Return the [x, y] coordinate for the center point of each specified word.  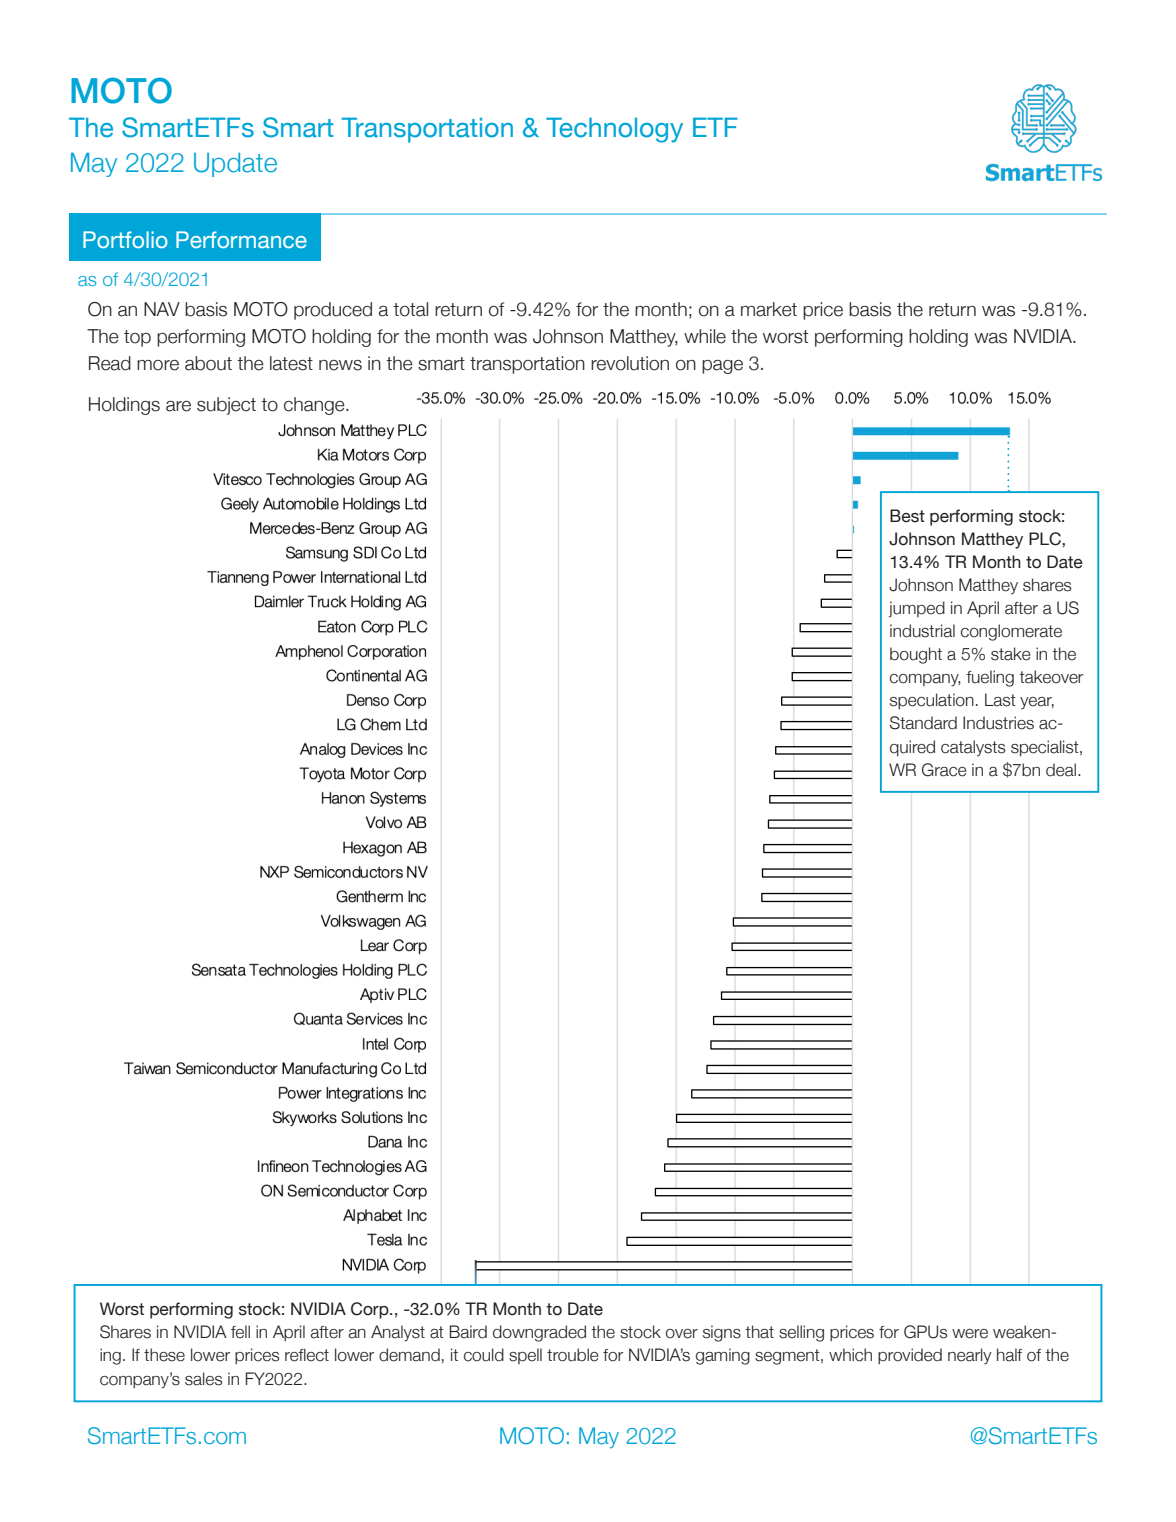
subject [226, 406]
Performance [241, 239]
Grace [944, 770]
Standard [923, 723]
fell [240, 1332]
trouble [573, 1355]
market [769, 309]
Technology [614, 130]
